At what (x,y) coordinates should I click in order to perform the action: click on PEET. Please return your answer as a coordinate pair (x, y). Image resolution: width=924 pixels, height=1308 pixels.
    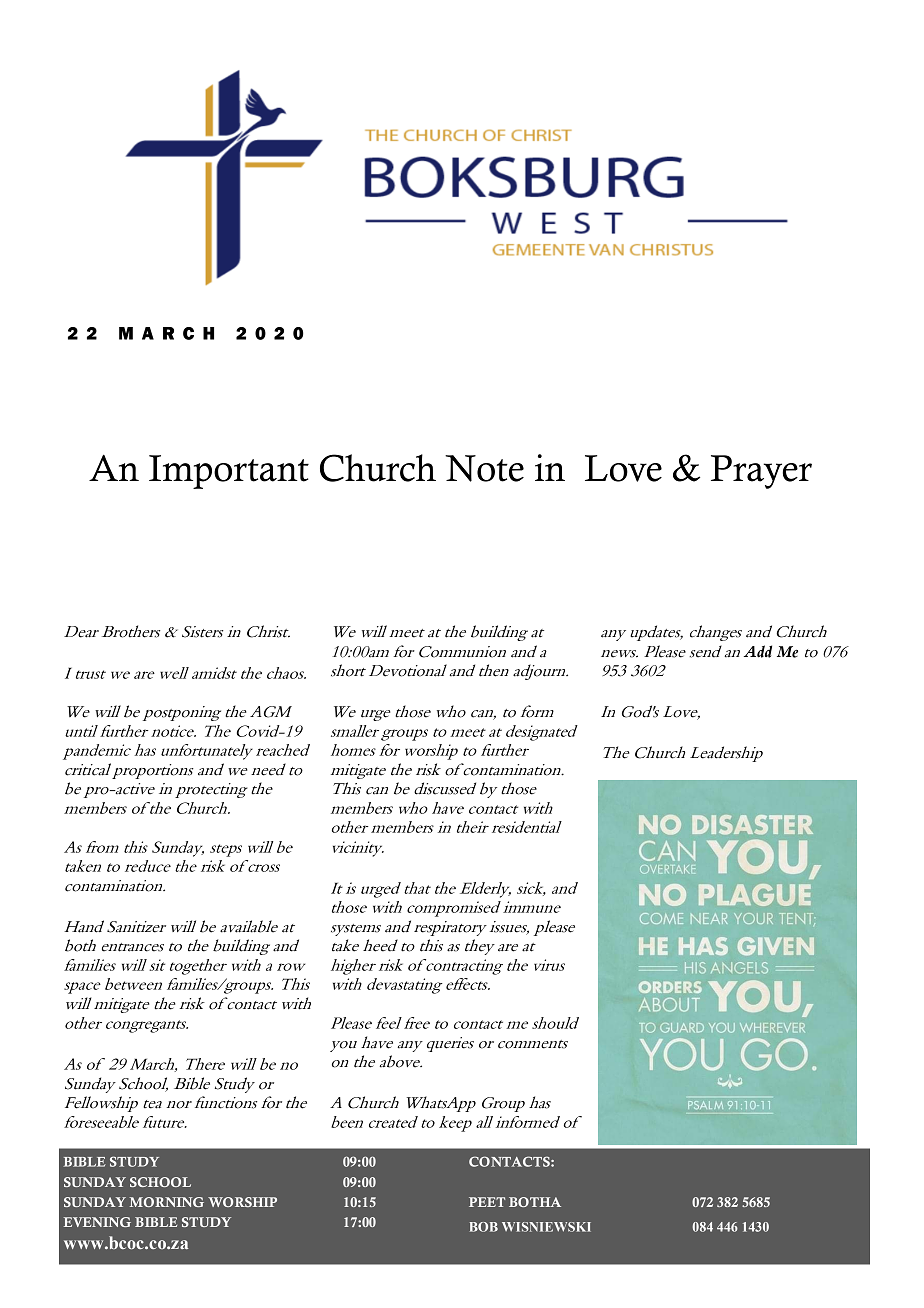
    Looking at the image, I should click on (487, 1202).
